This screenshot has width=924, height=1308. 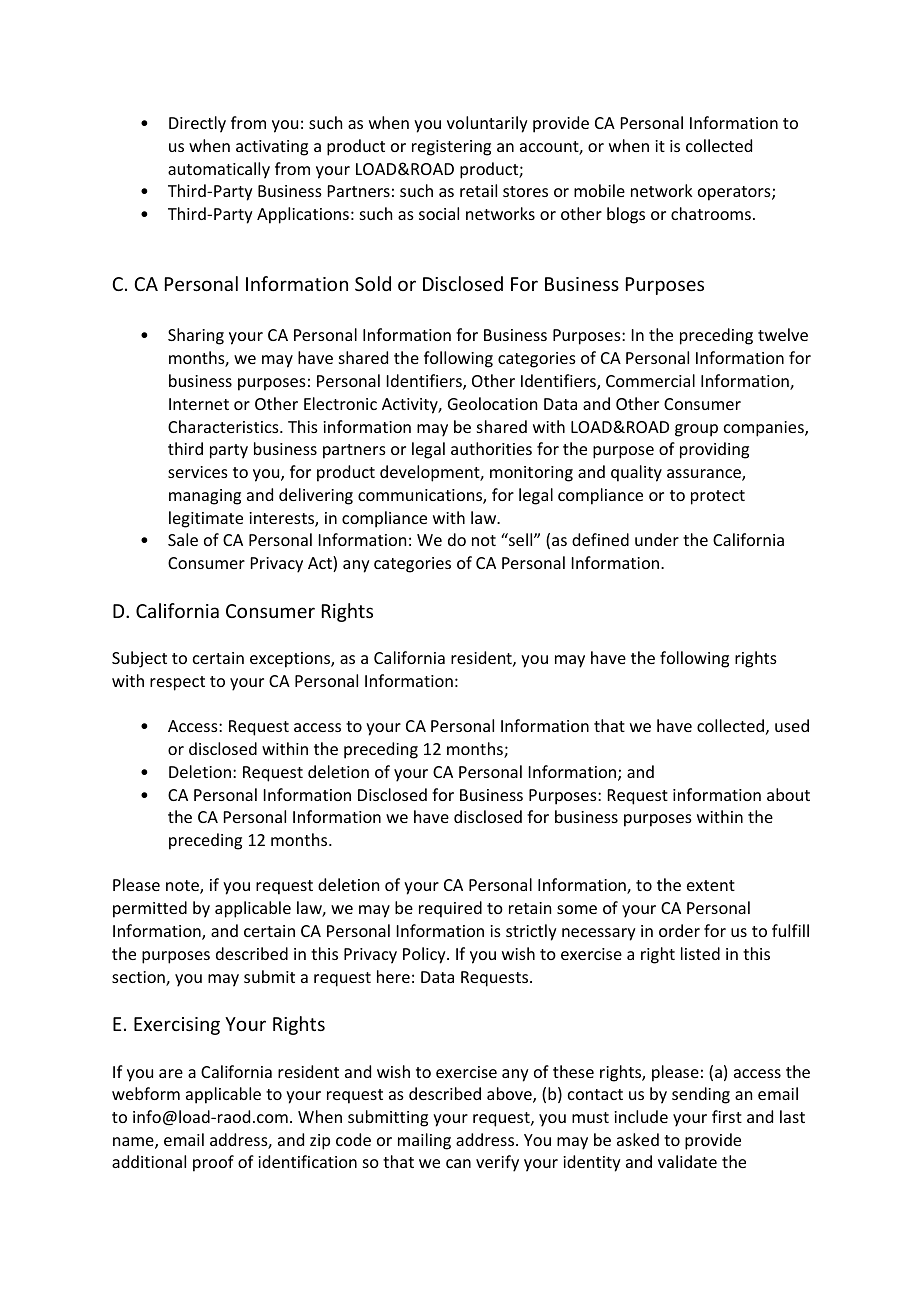 I want to click on used, so click(x=792, y=725).
